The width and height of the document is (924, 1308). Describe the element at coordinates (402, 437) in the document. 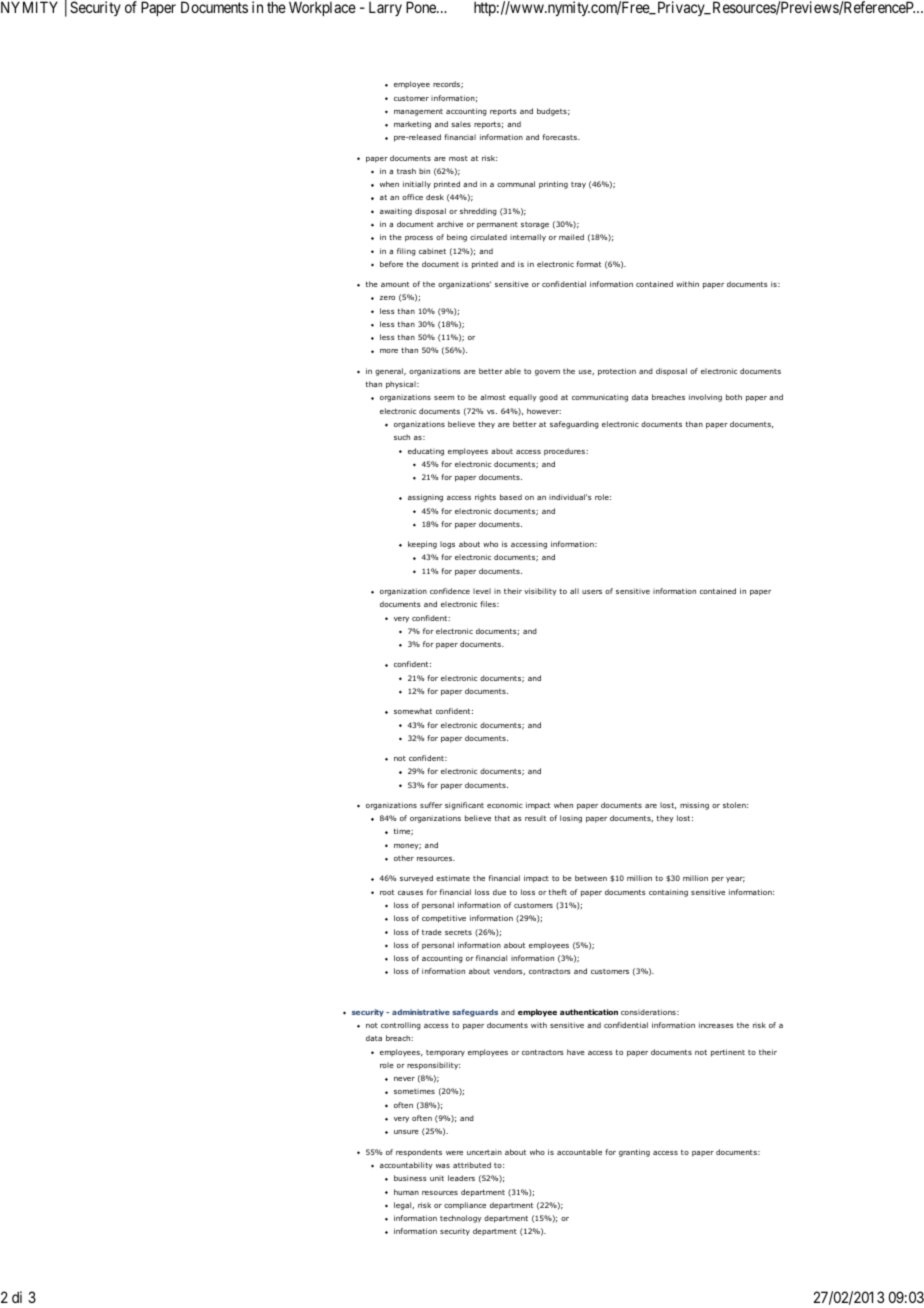

I see `such` at that location.
